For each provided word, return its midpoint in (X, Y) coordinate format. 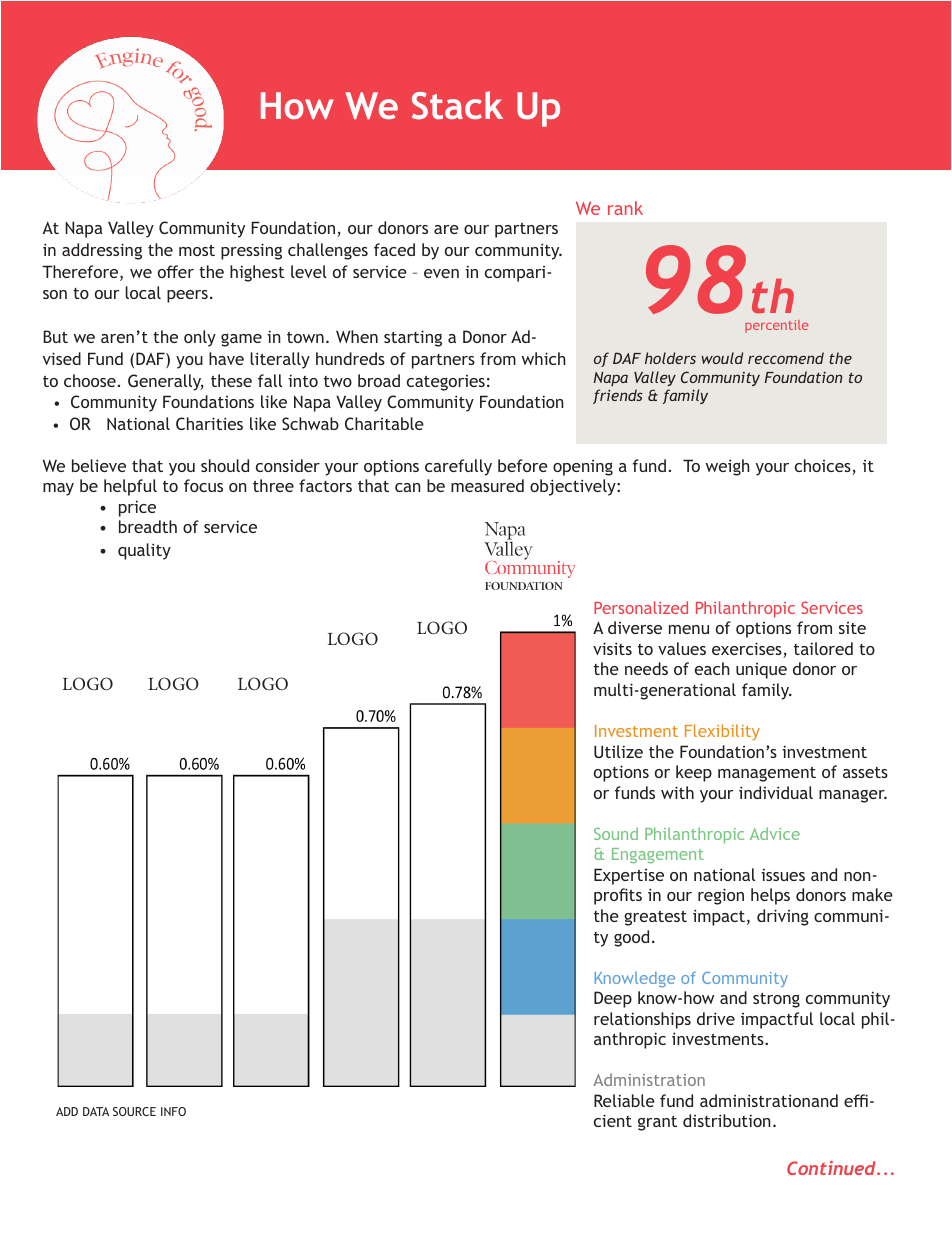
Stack (457, 105)
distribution (727, 1120)
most (197, 250)
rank (625, 208)
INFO (173, 1111)
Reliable (624, 1100)
